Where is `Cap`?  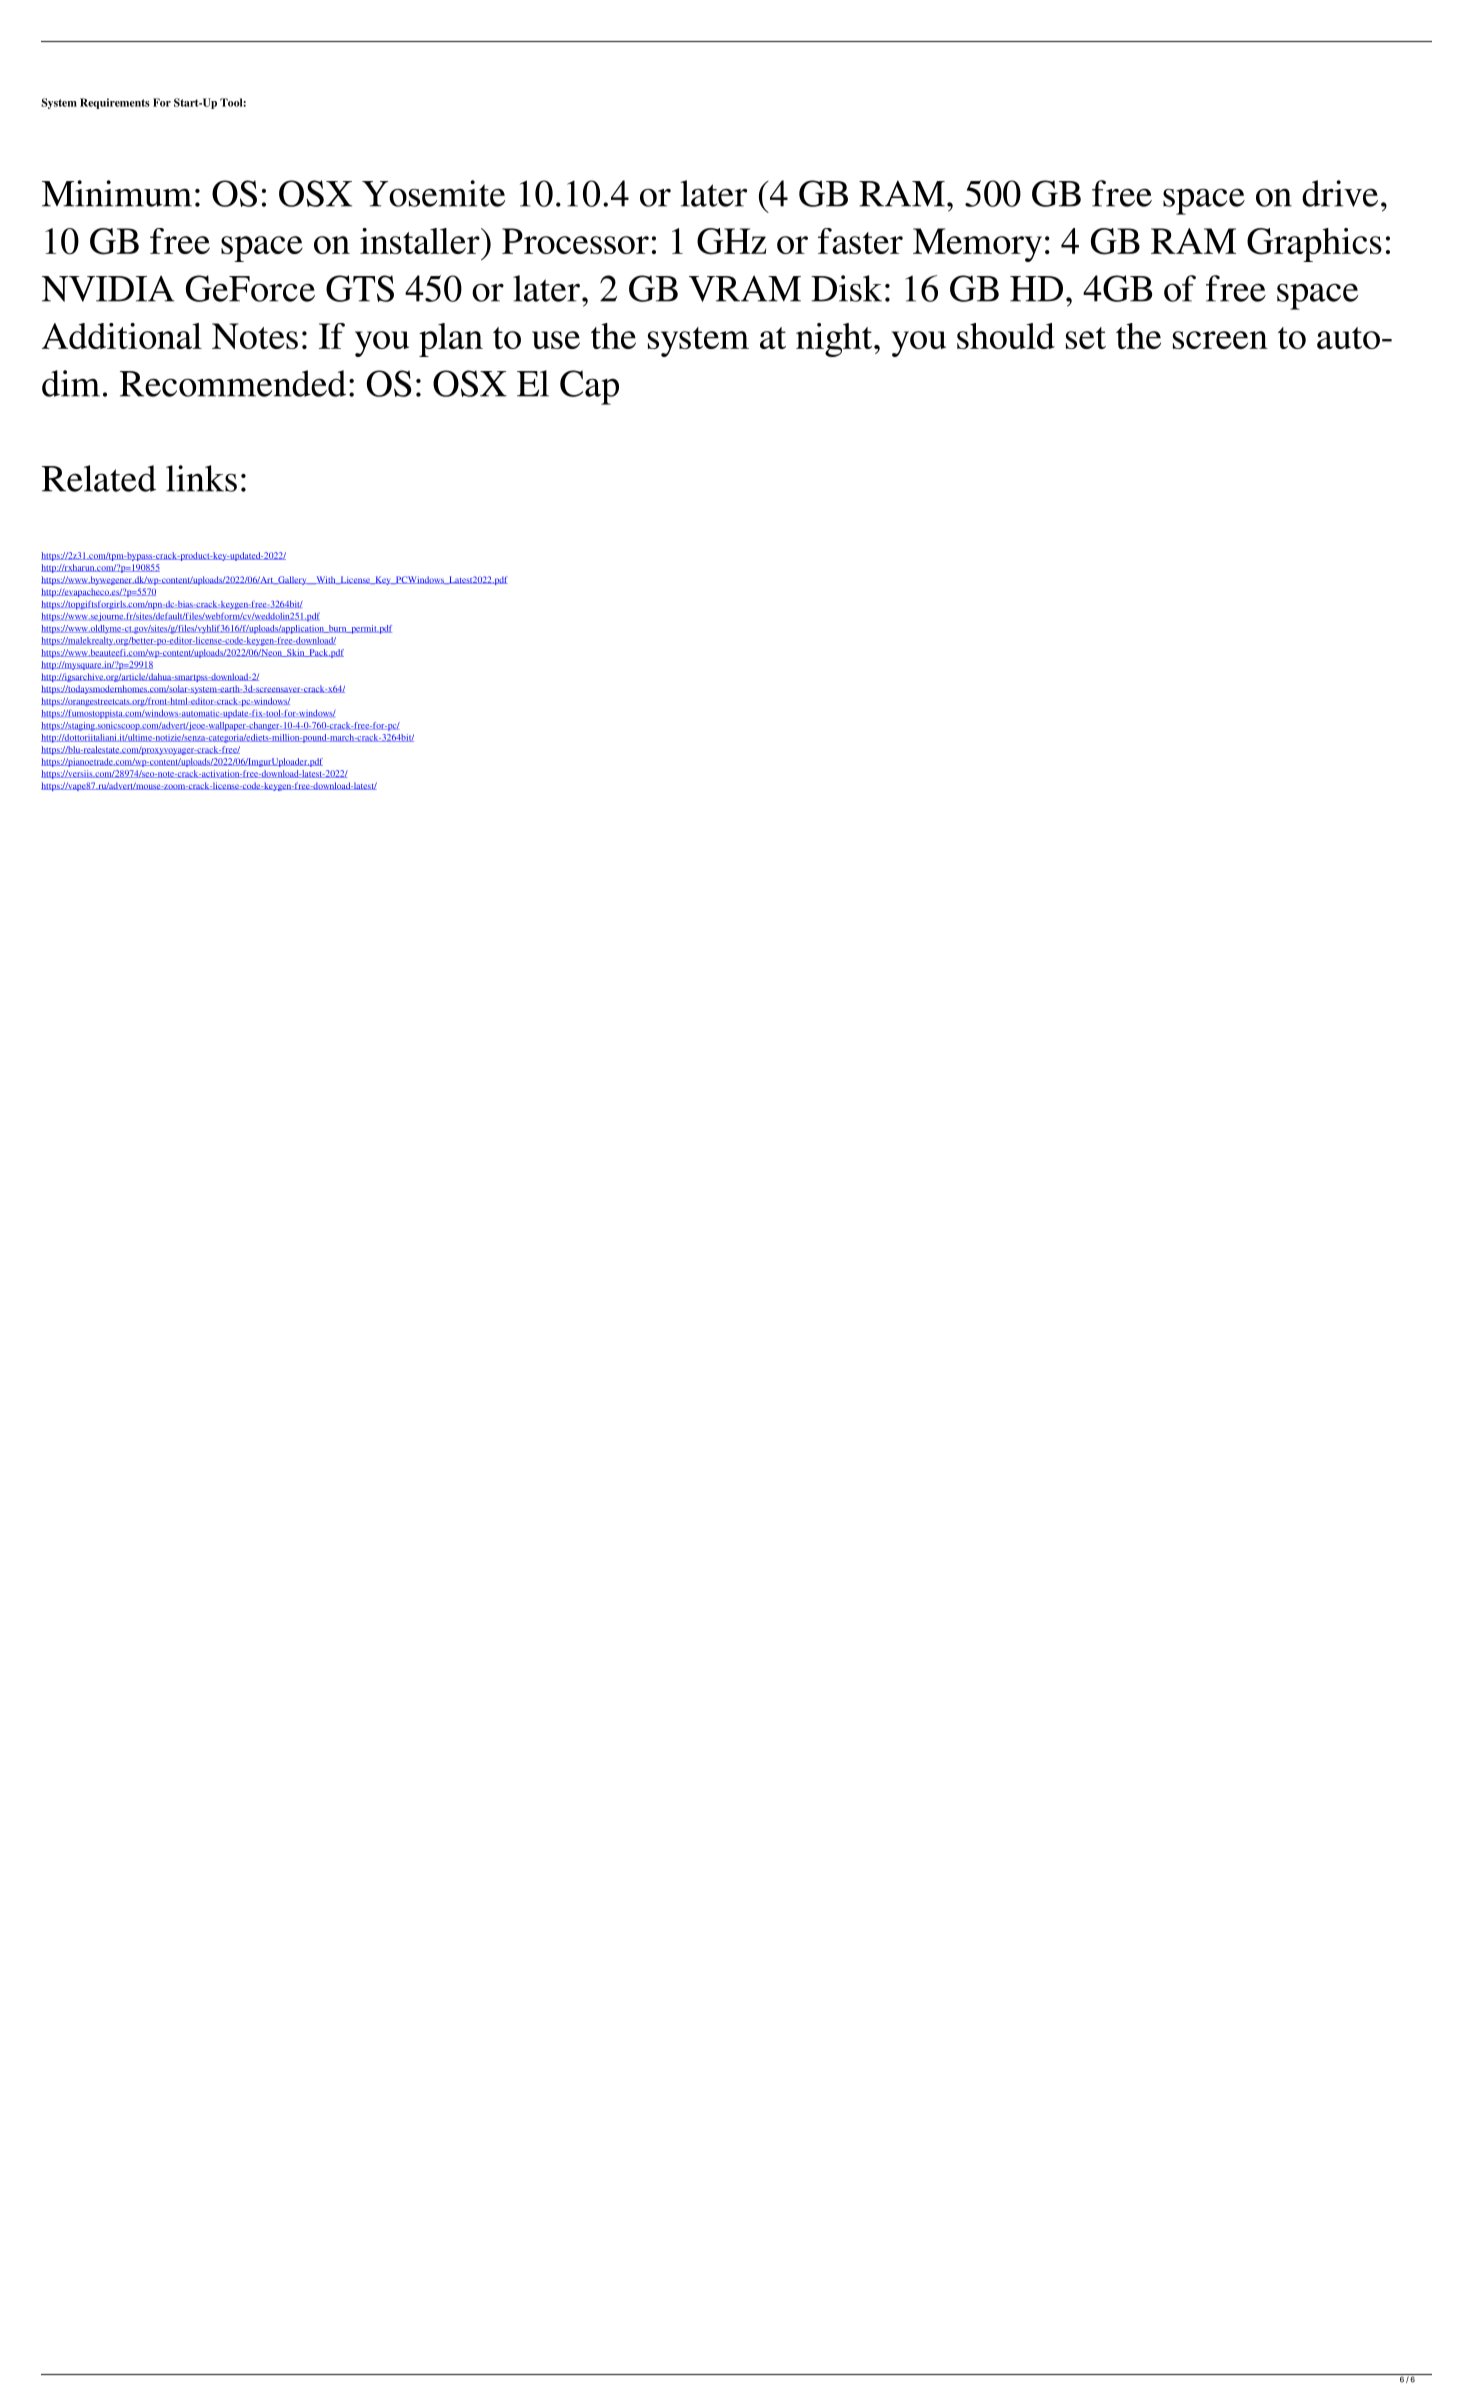 Cap is located at coordinates (589, 387).
